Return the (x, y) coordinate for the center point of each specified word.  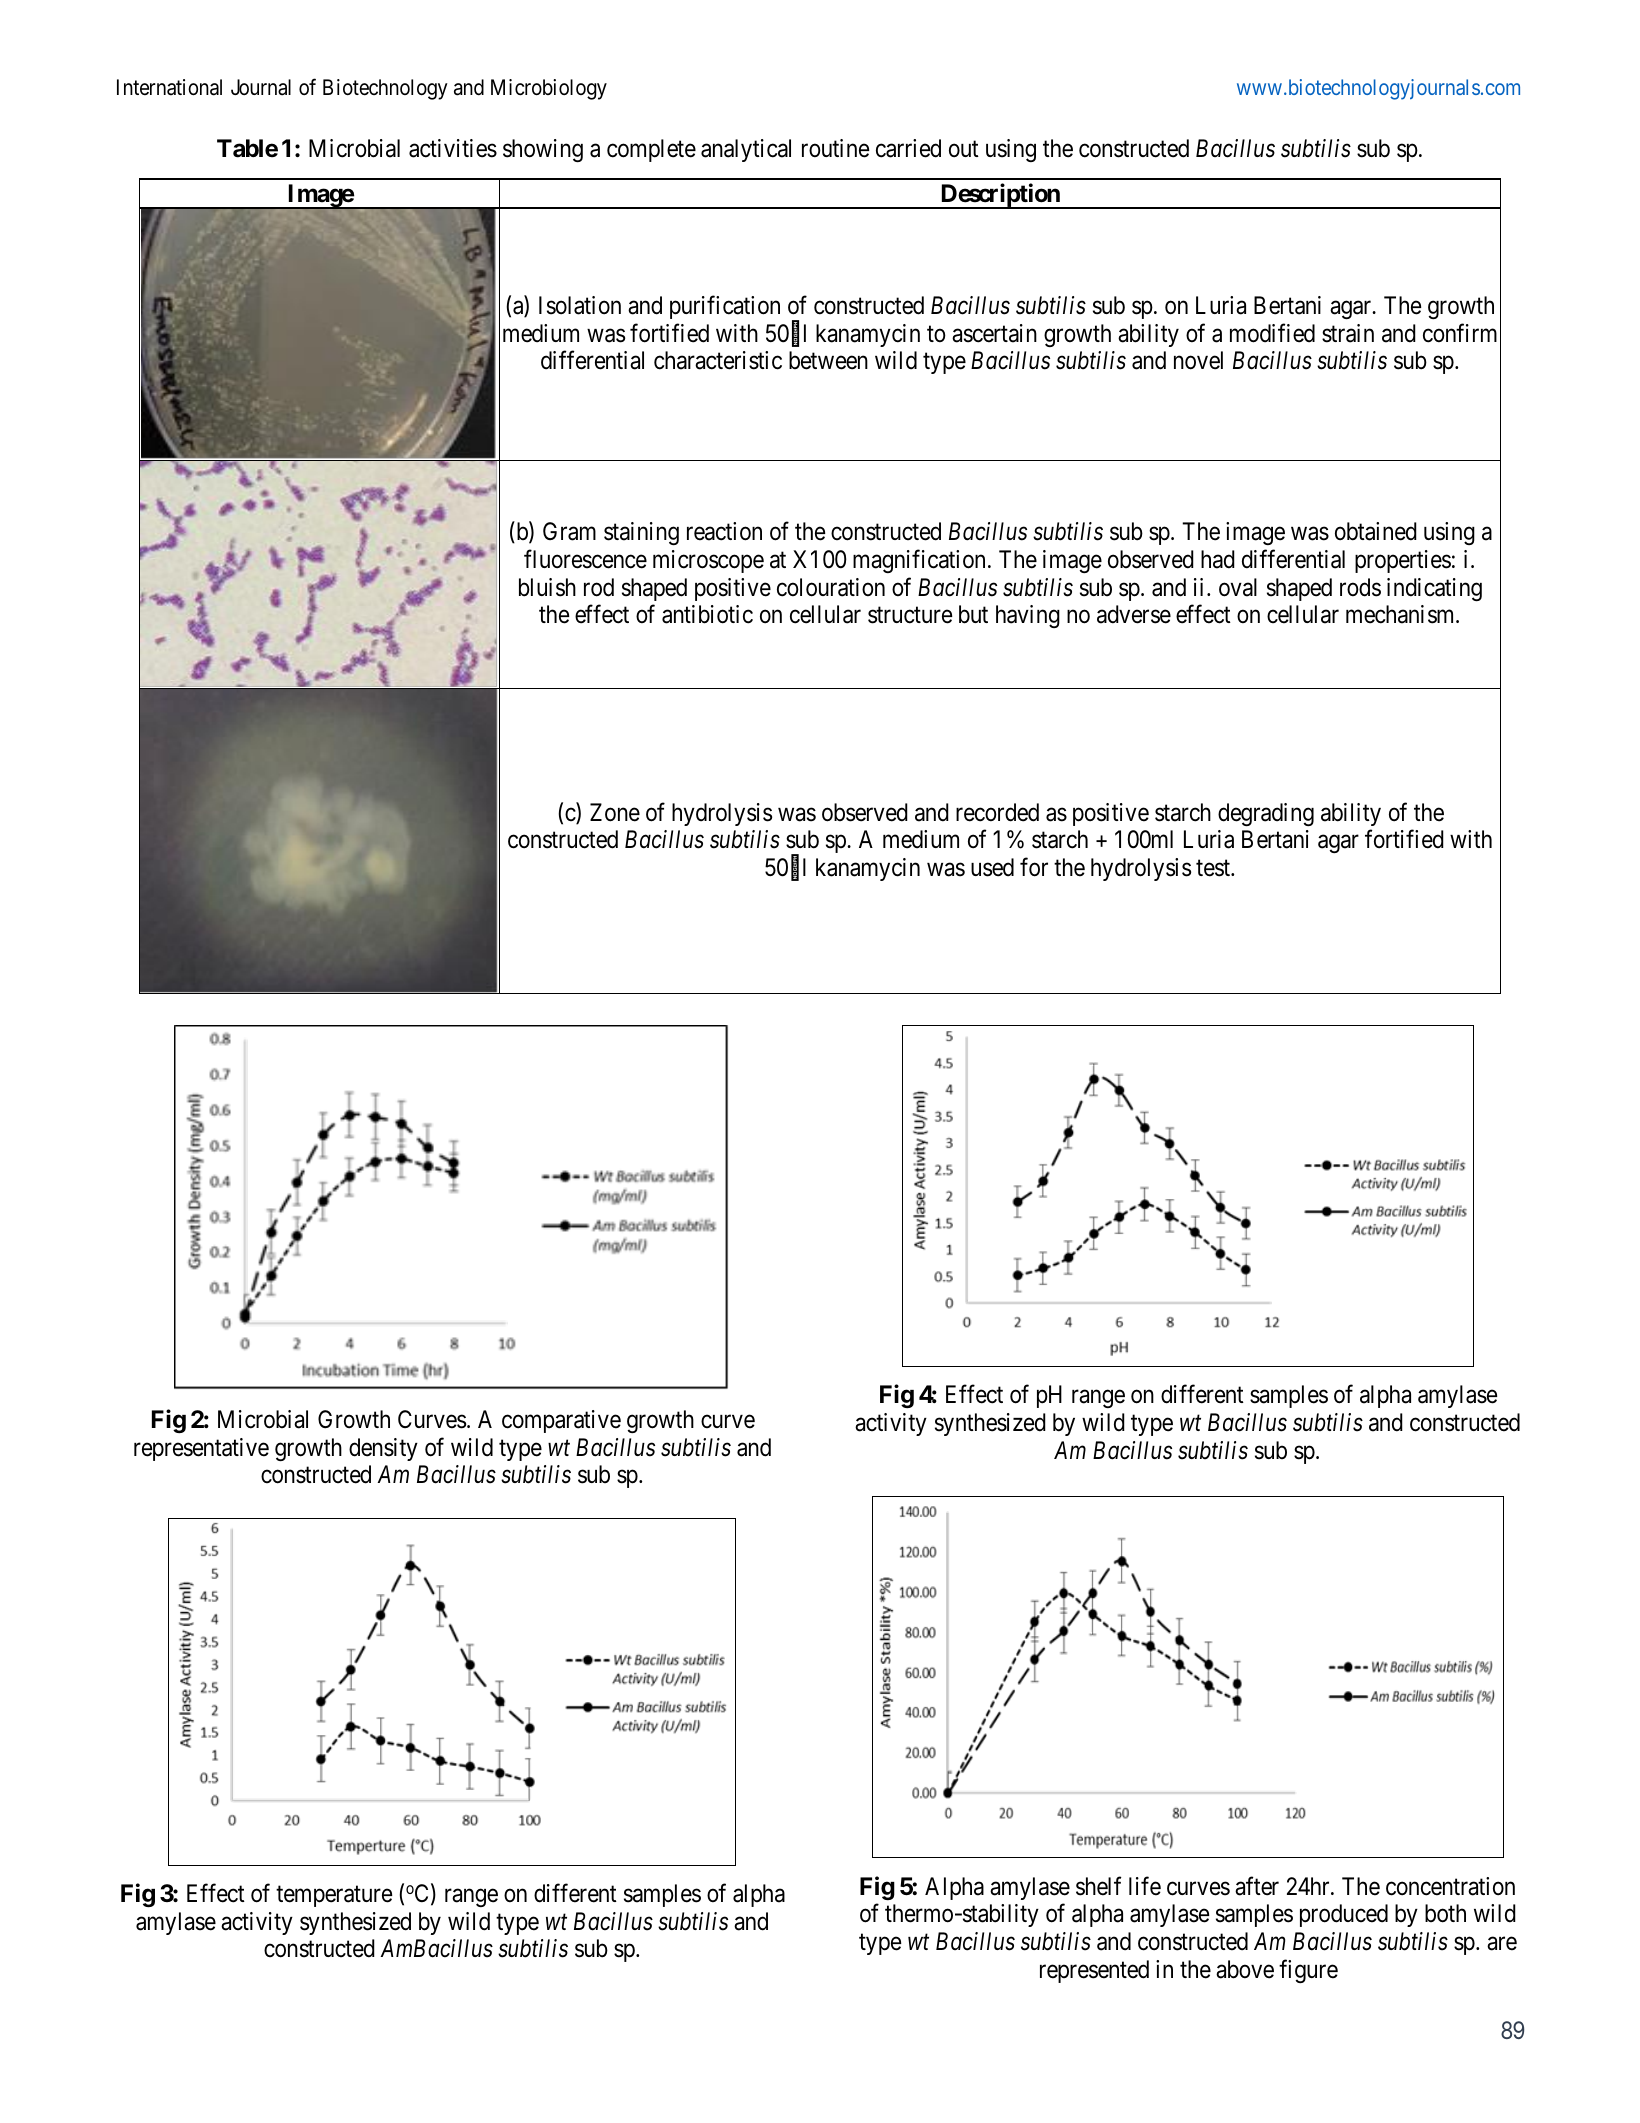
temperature (334, 1896)
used (992, 867)
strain (1348, 333)
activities (453, 148)
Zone (615, 812)
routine (835, 148)
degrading (1266, 814)
